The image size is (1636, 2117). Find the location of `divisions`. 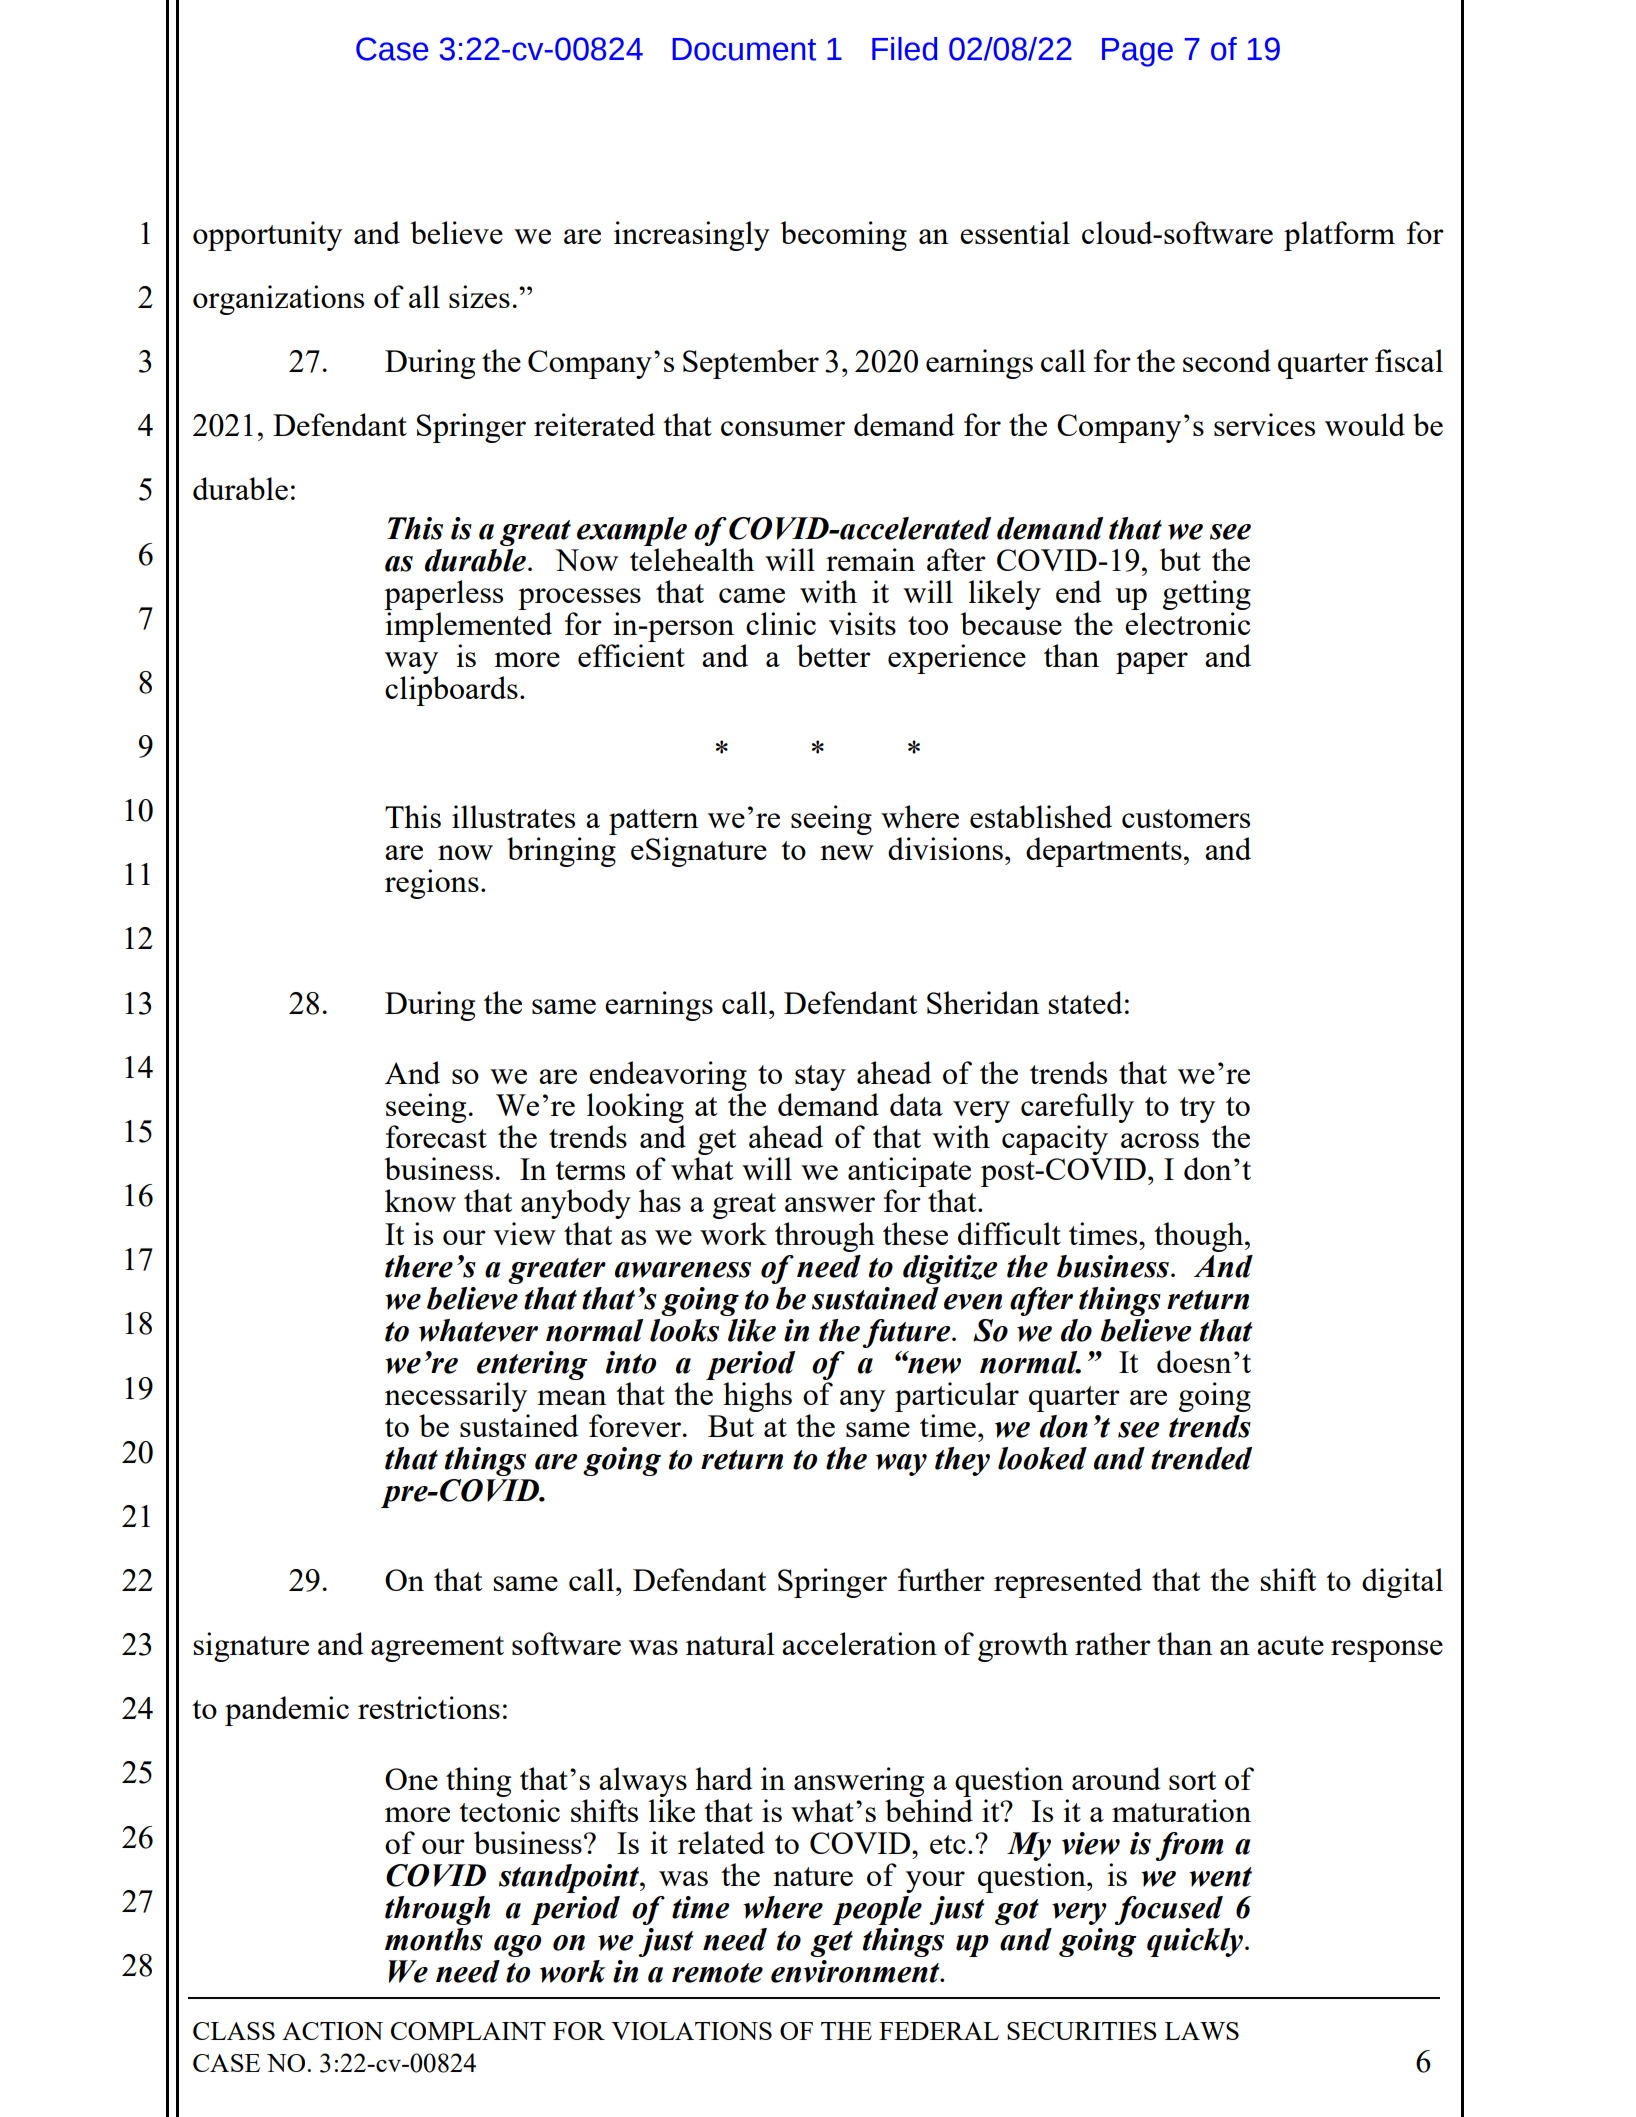

divisions is located at coordinates (945, 848).
